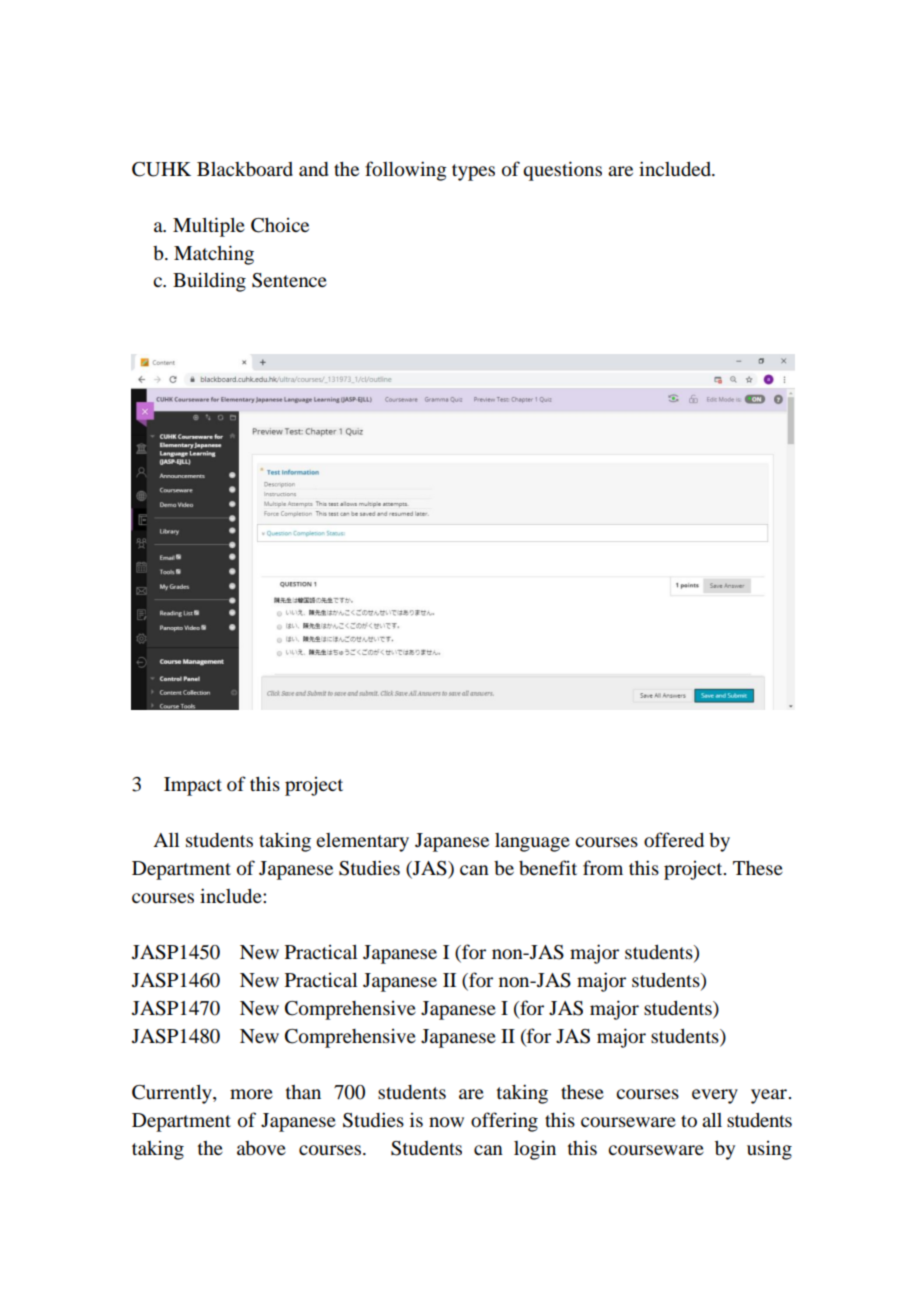 This screenshot has width=924, height=1308. Describe the element at coordinates (245, 169) in the screenshot. I see `Blackboard` at that location.
